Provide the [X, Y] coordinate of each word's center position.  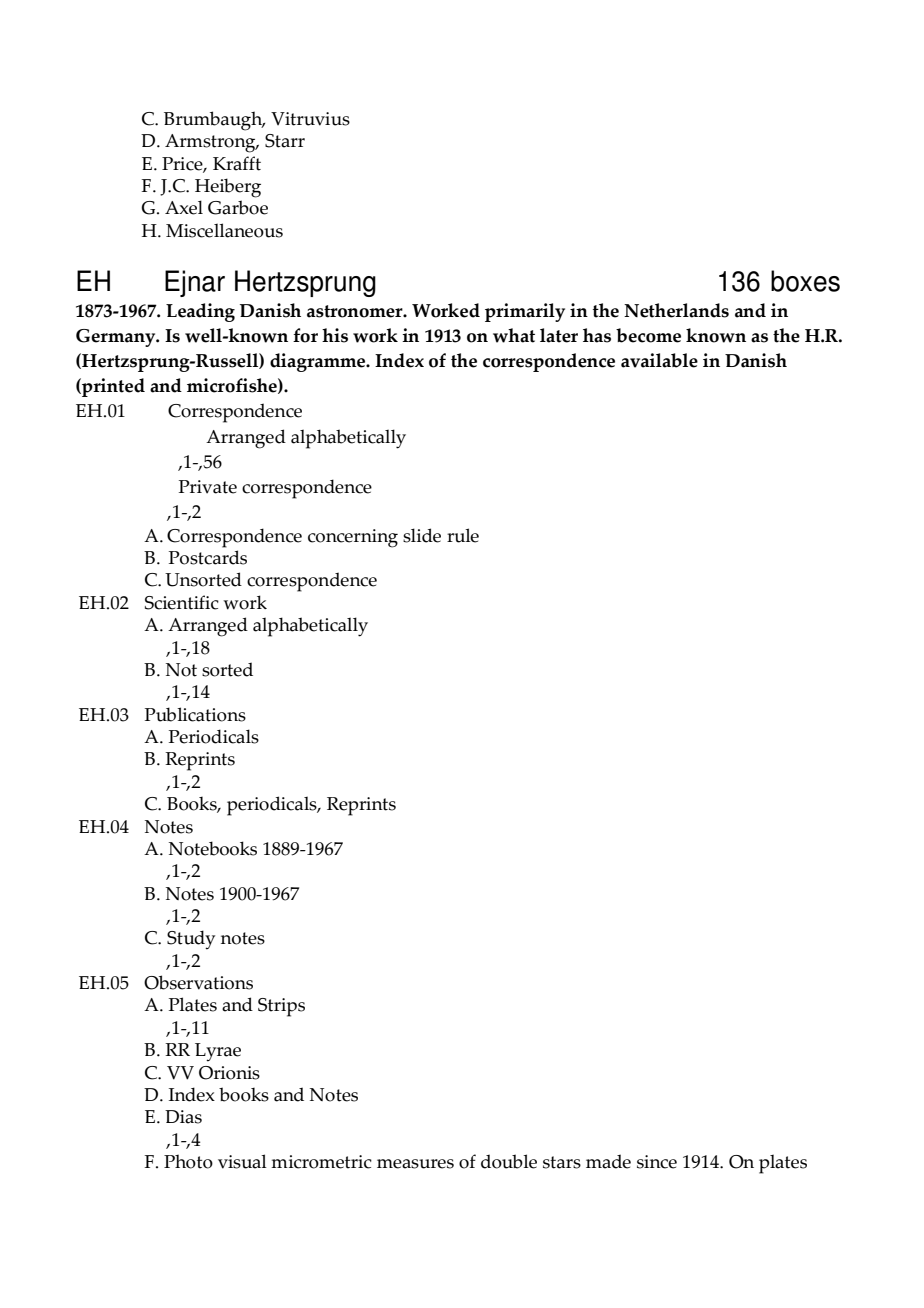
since [657, 1162]
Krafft [237, 163]
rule [463, 535]
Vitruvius [310, 119]
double [509, 1161]
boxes [805, 281]
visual [242, 1161]
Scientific [182, 602]
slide [422, 535]
